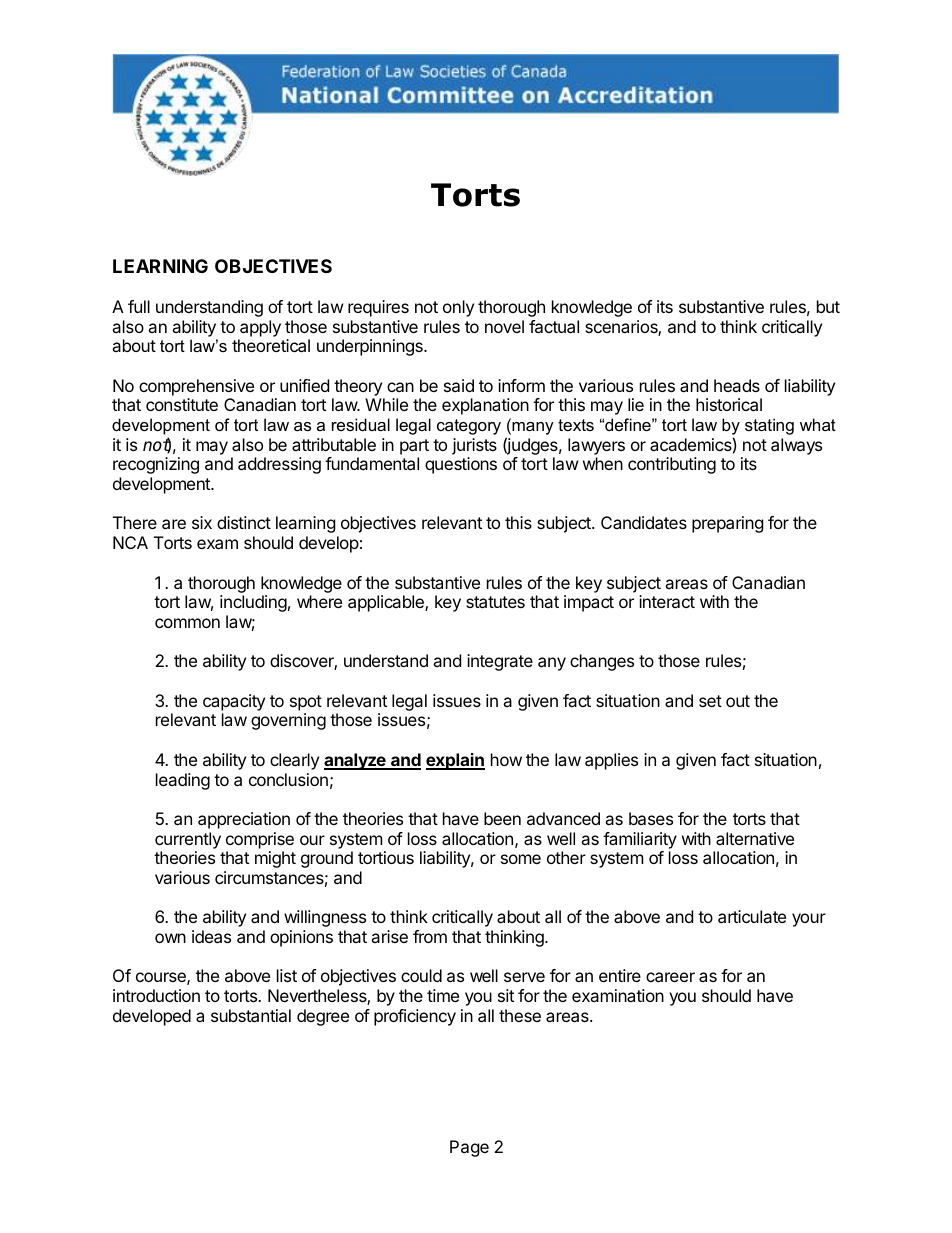 This image has height=1233, width=952. Describe the element at coordinates (469, 1148) in the image. I see `Page` at that location.
